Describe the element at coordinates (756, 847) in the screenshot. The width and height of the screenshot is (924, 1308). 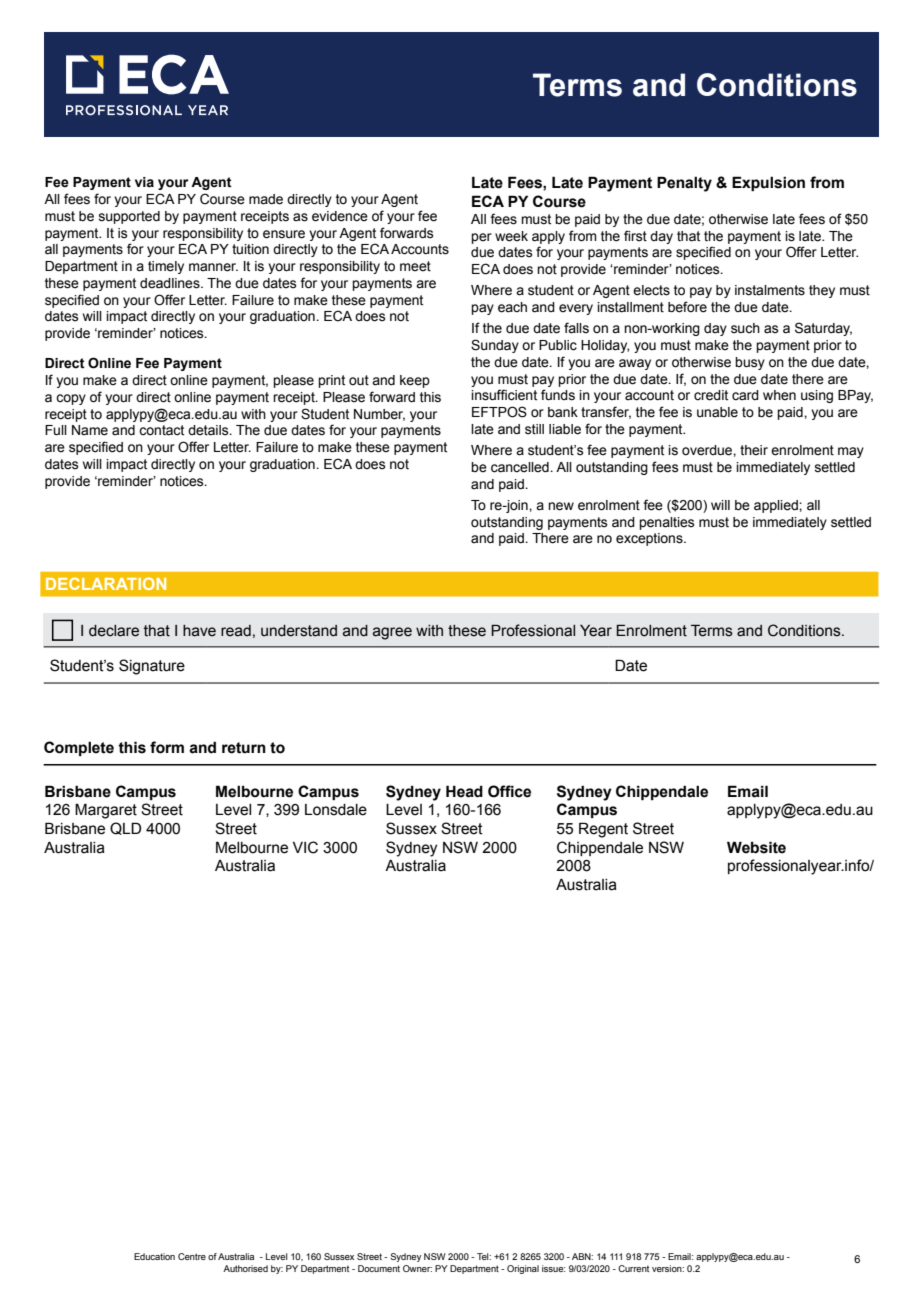
I see `Website` at that location.
